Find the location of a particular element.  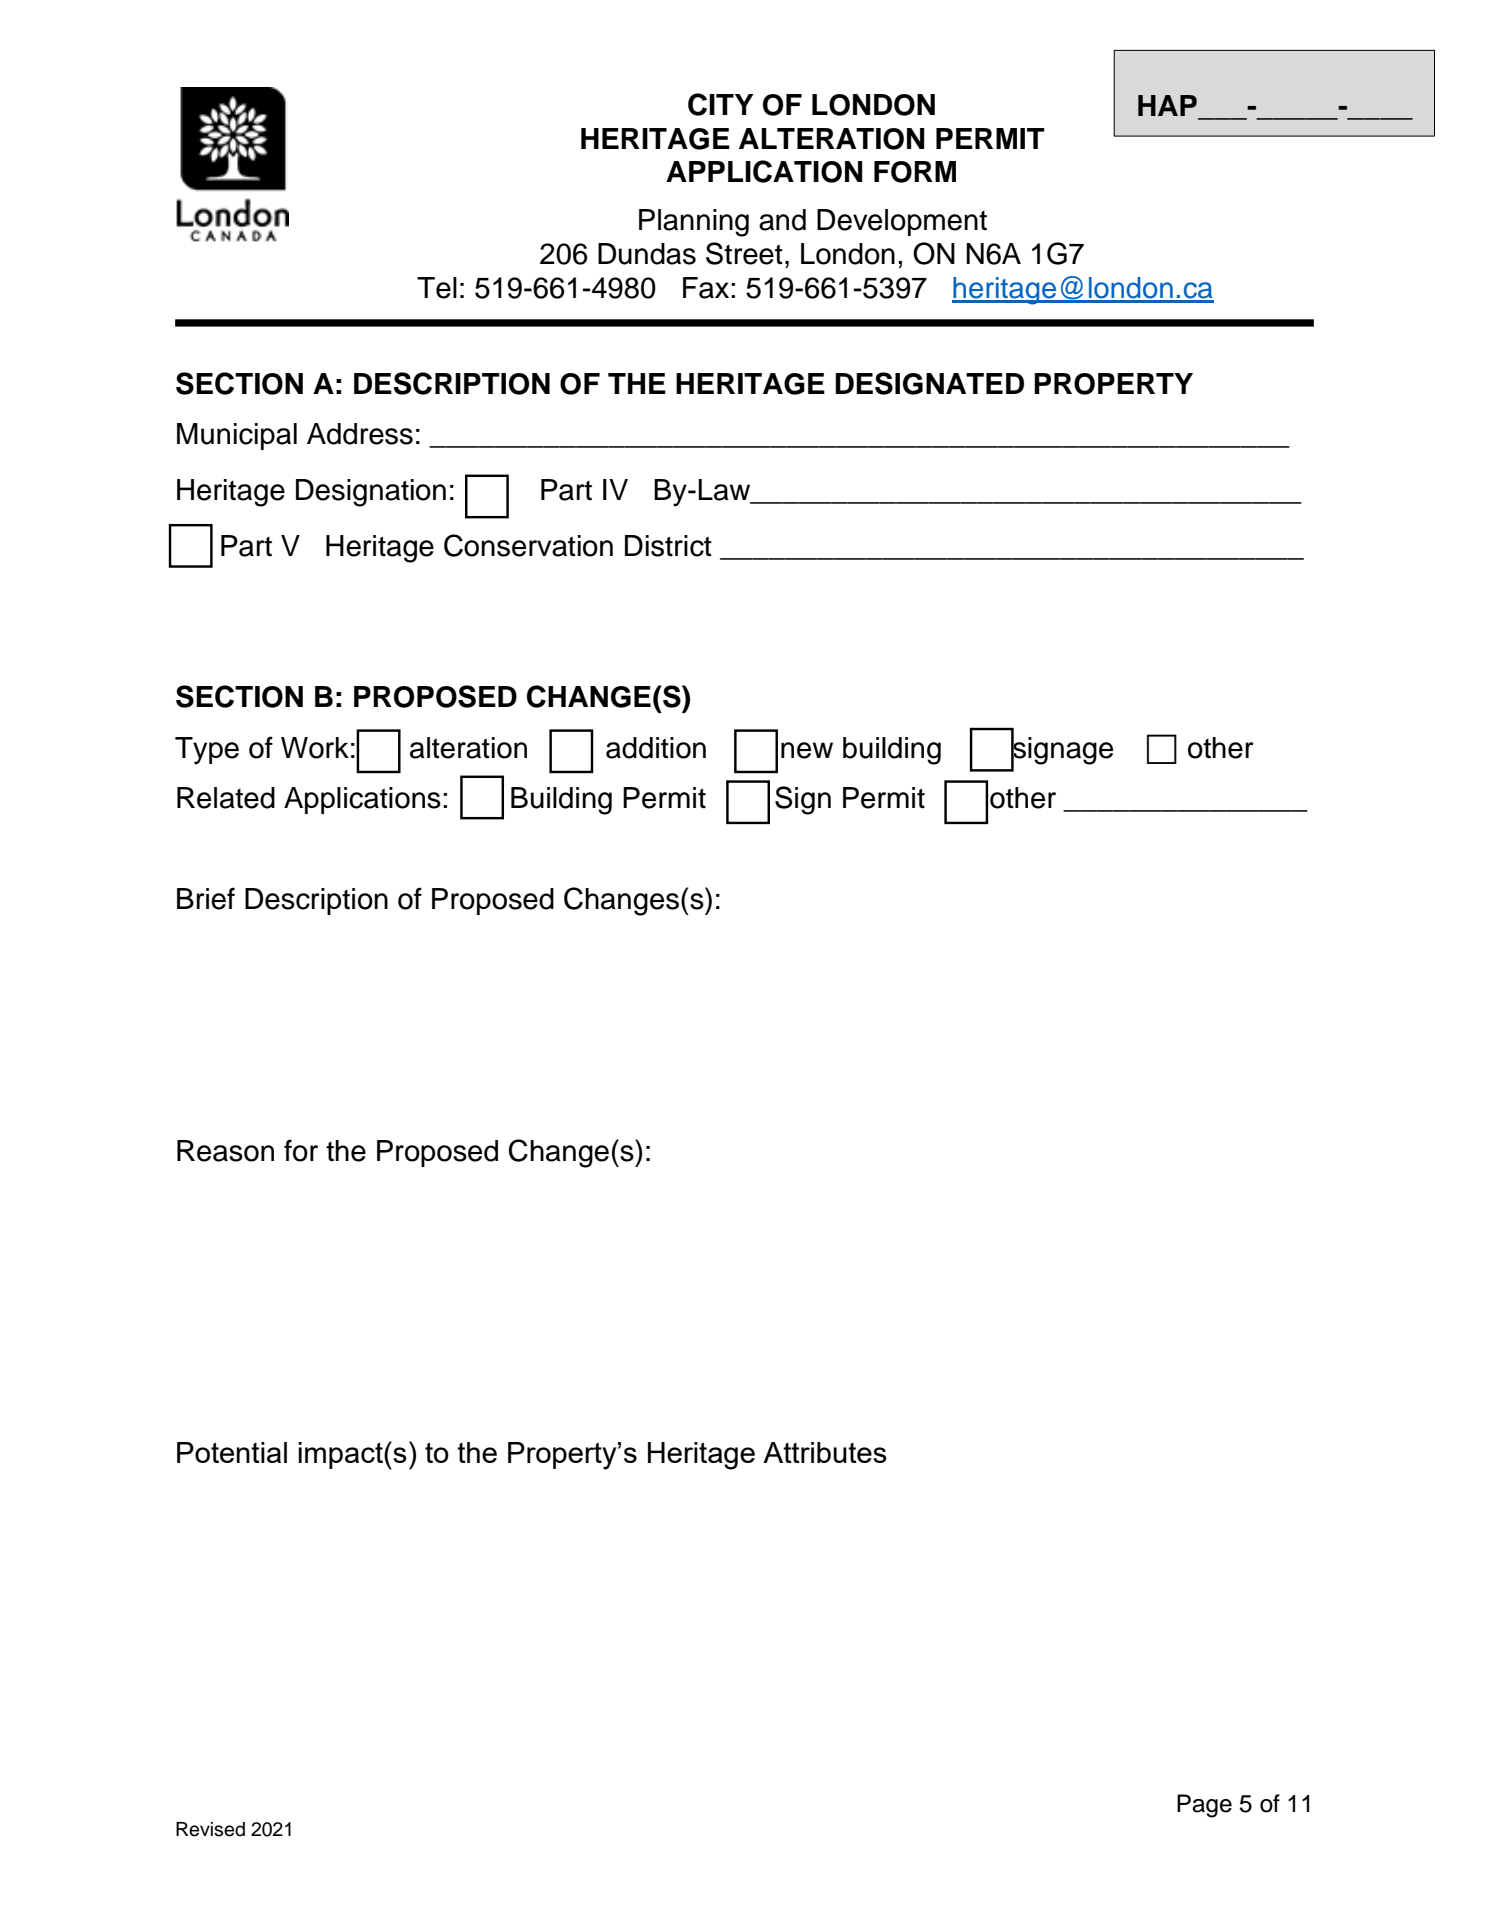

Tel is located at coordinates (437, 288).
